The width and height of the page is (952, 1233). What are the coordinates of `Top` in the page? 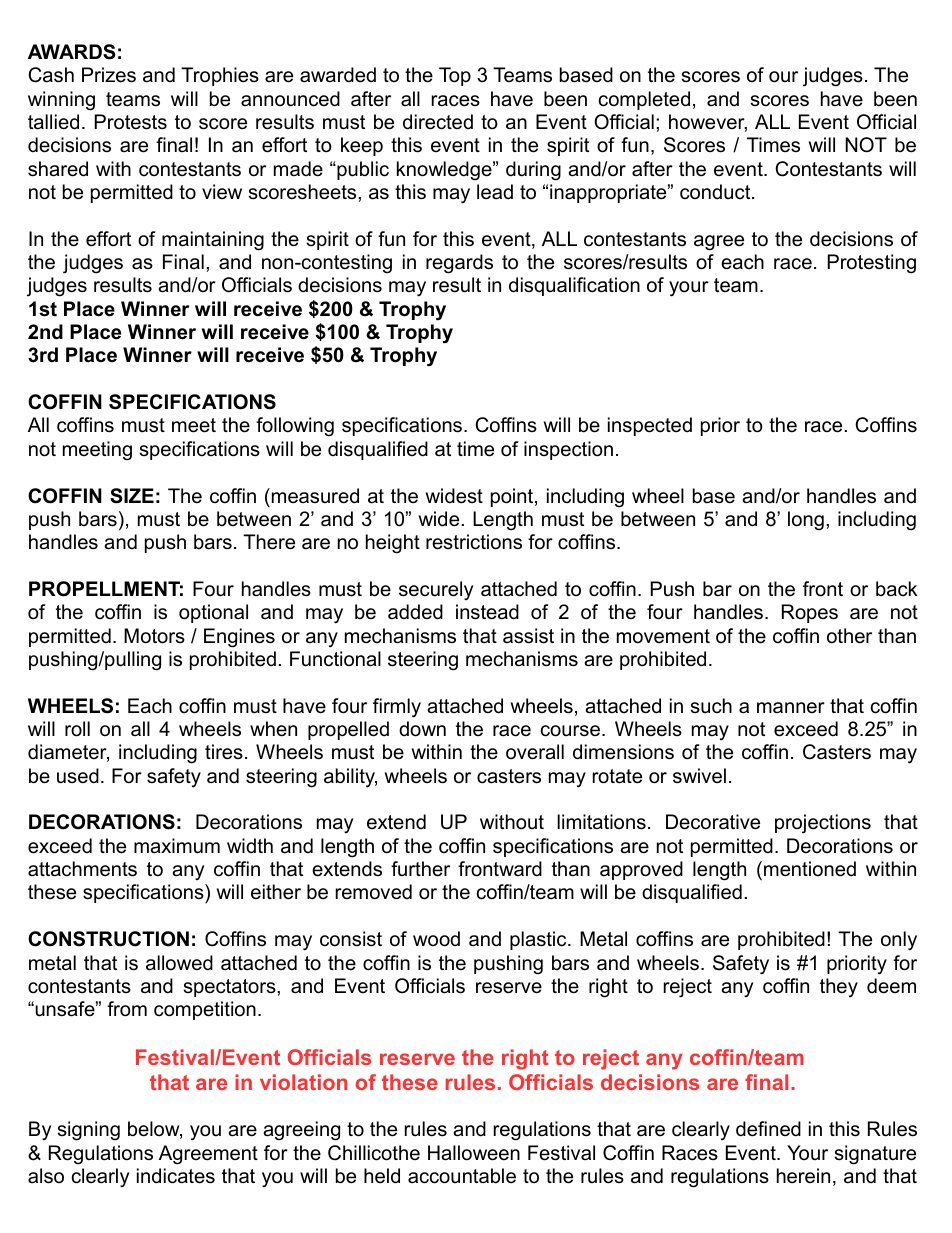 It's located at (455, 76).
